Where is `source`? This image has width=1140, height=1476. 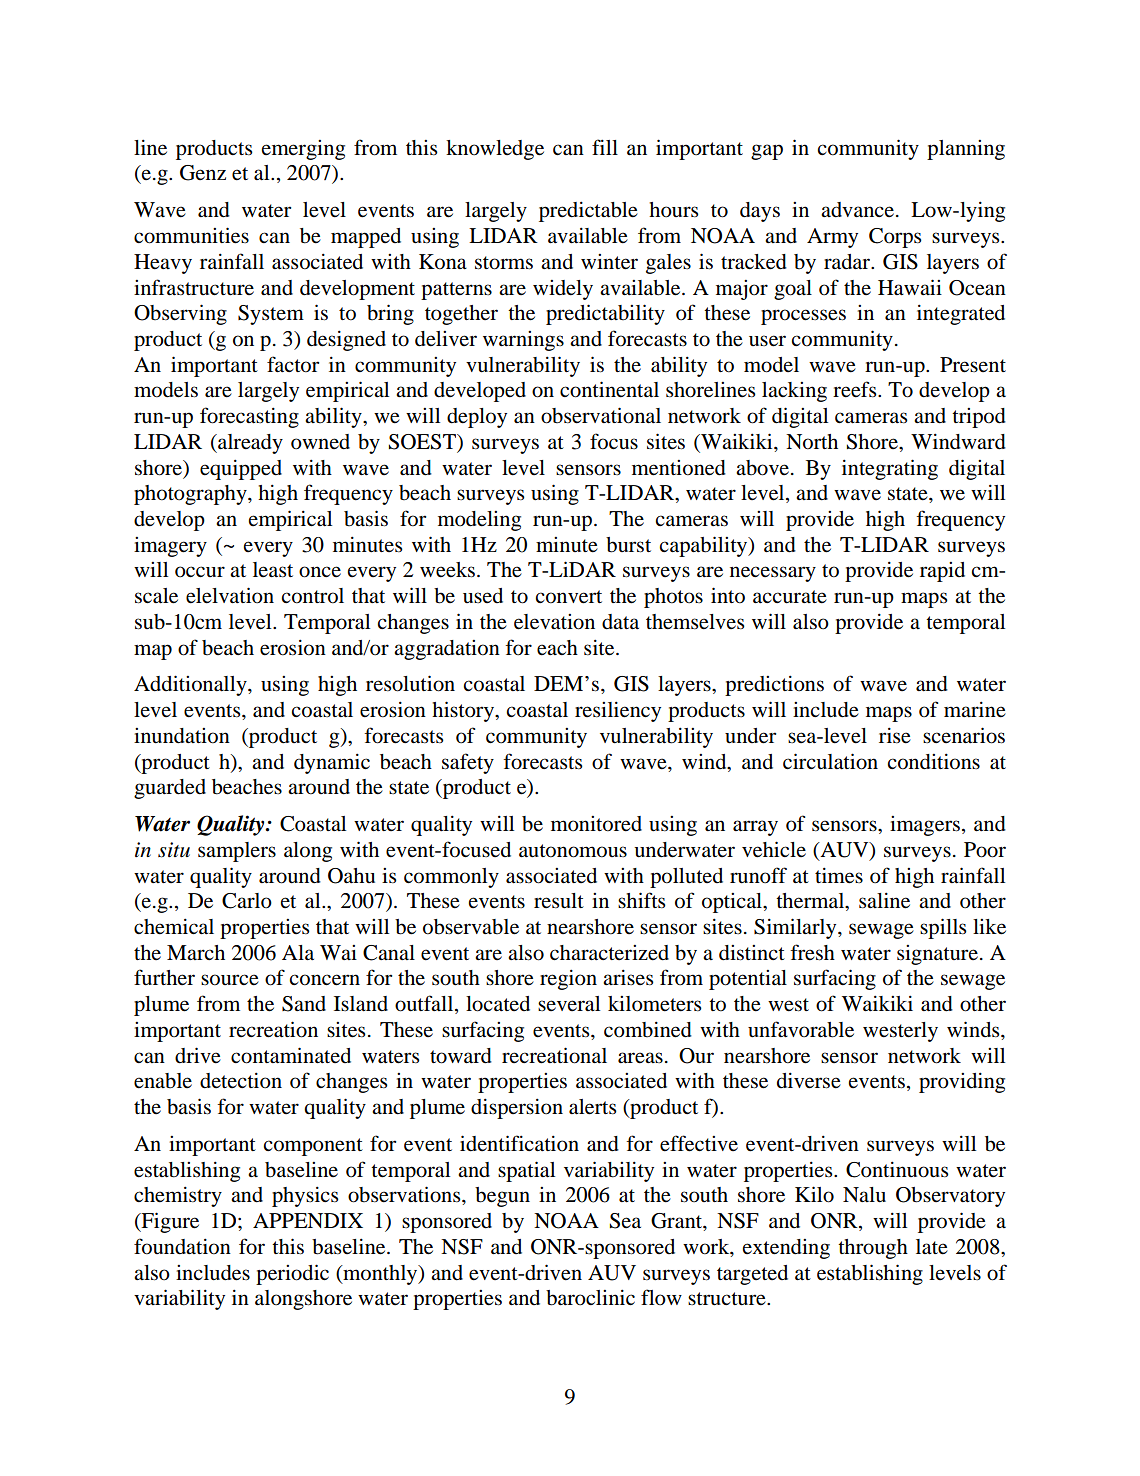
source is located at coordinates (230, 980).
